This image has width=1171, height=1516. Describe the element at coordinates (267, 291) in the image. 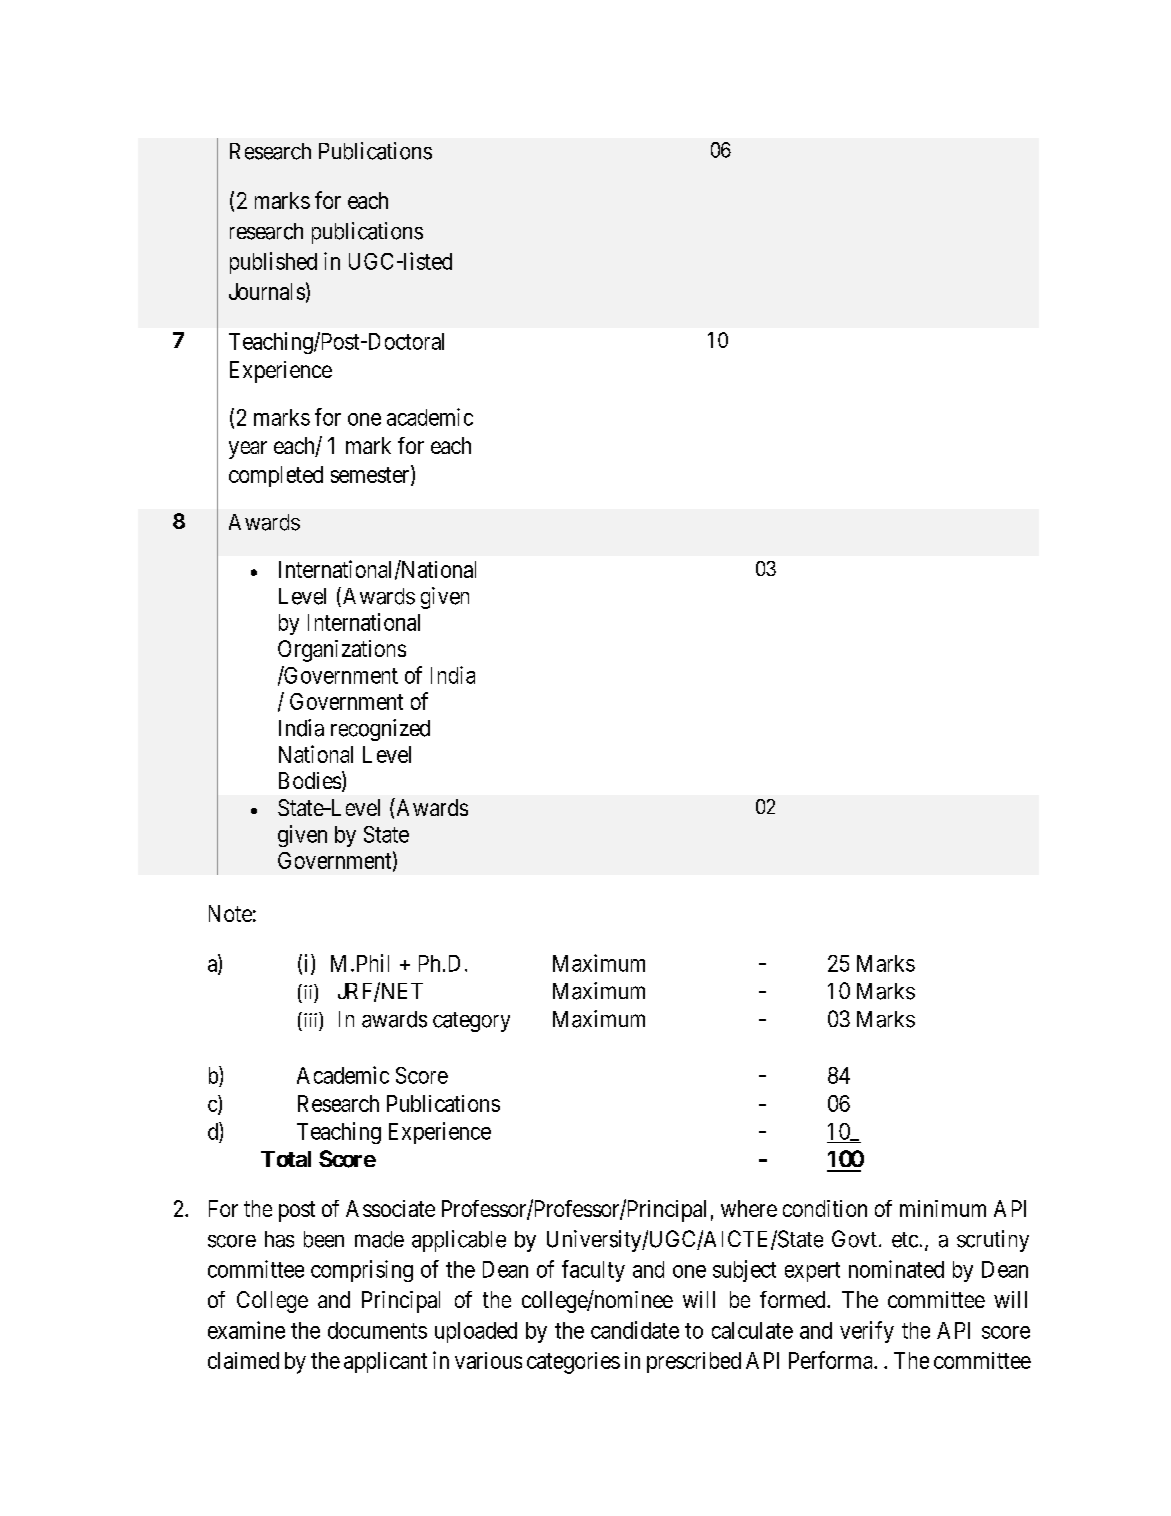

I see `Journals` at that location.
